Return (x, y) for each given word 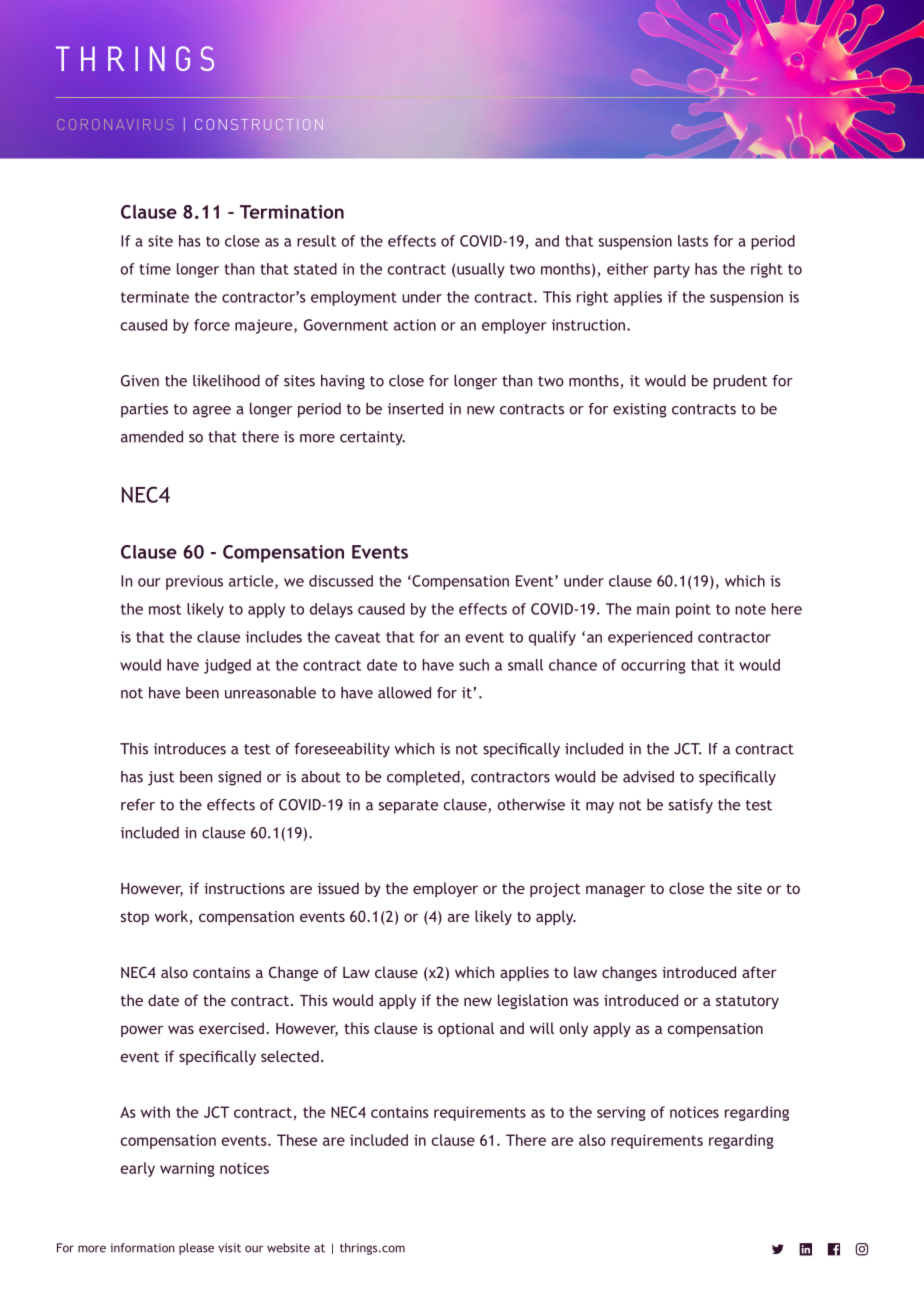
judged (227, 666)
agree (212, 412)
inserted (415, 409)
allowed (404, 693)
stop (135, 918)
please (196, 1249)
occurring (653, 666)
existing (640, 410)
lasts (693, 241)
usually (480, 270)
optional (466, 1029)
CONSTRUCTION (259, 124)
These (297, 1140)
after (759, 972)
